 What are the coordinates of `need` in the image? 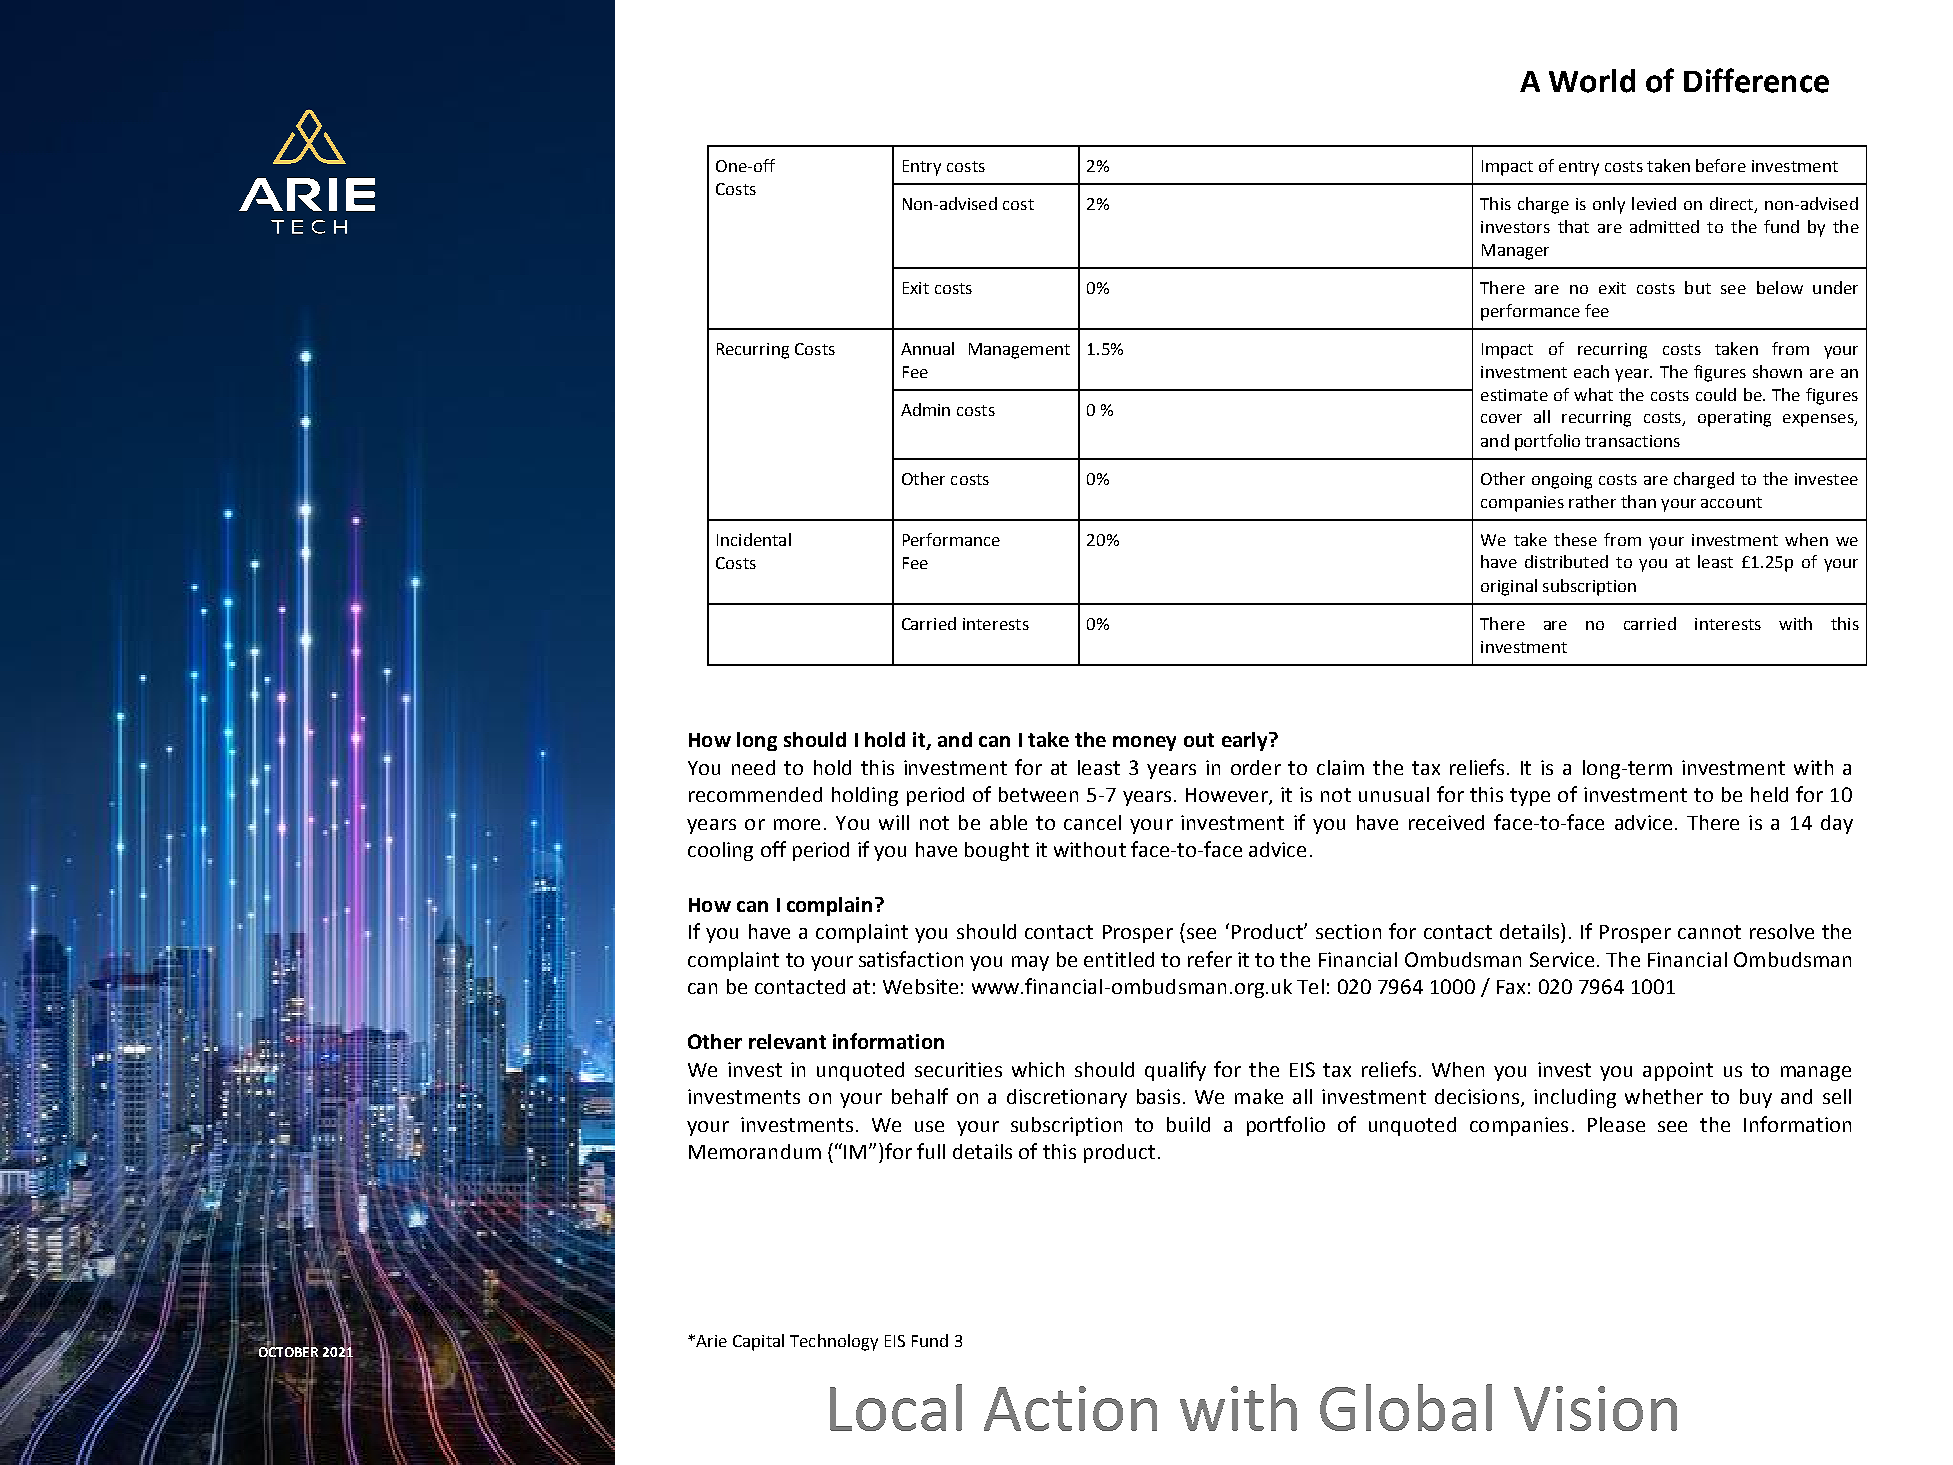 It's located at (753, 767).
